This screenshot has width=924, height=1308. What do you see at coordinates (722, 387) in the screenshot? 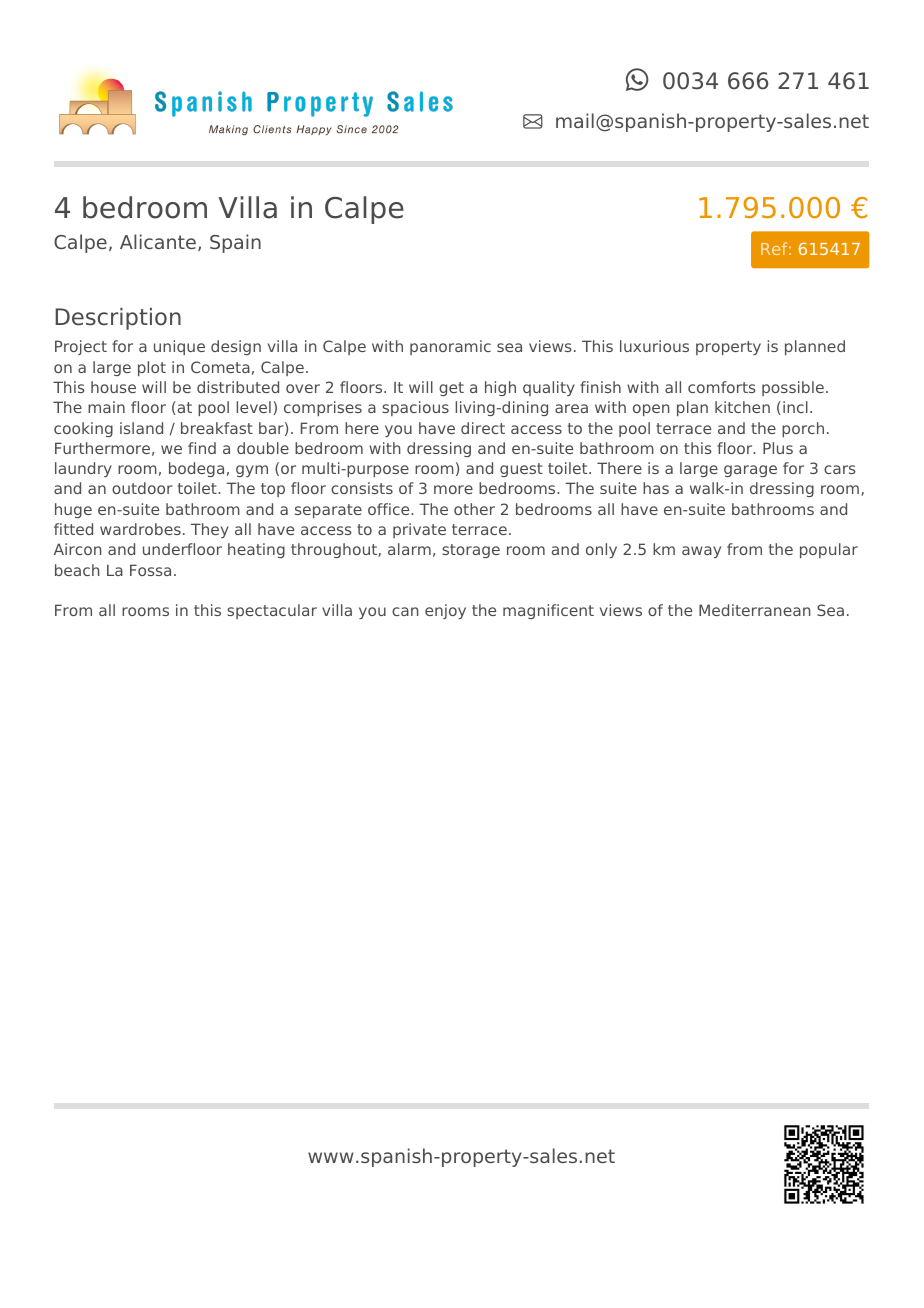
I see `comforts` at bounding box center [722, 387].
